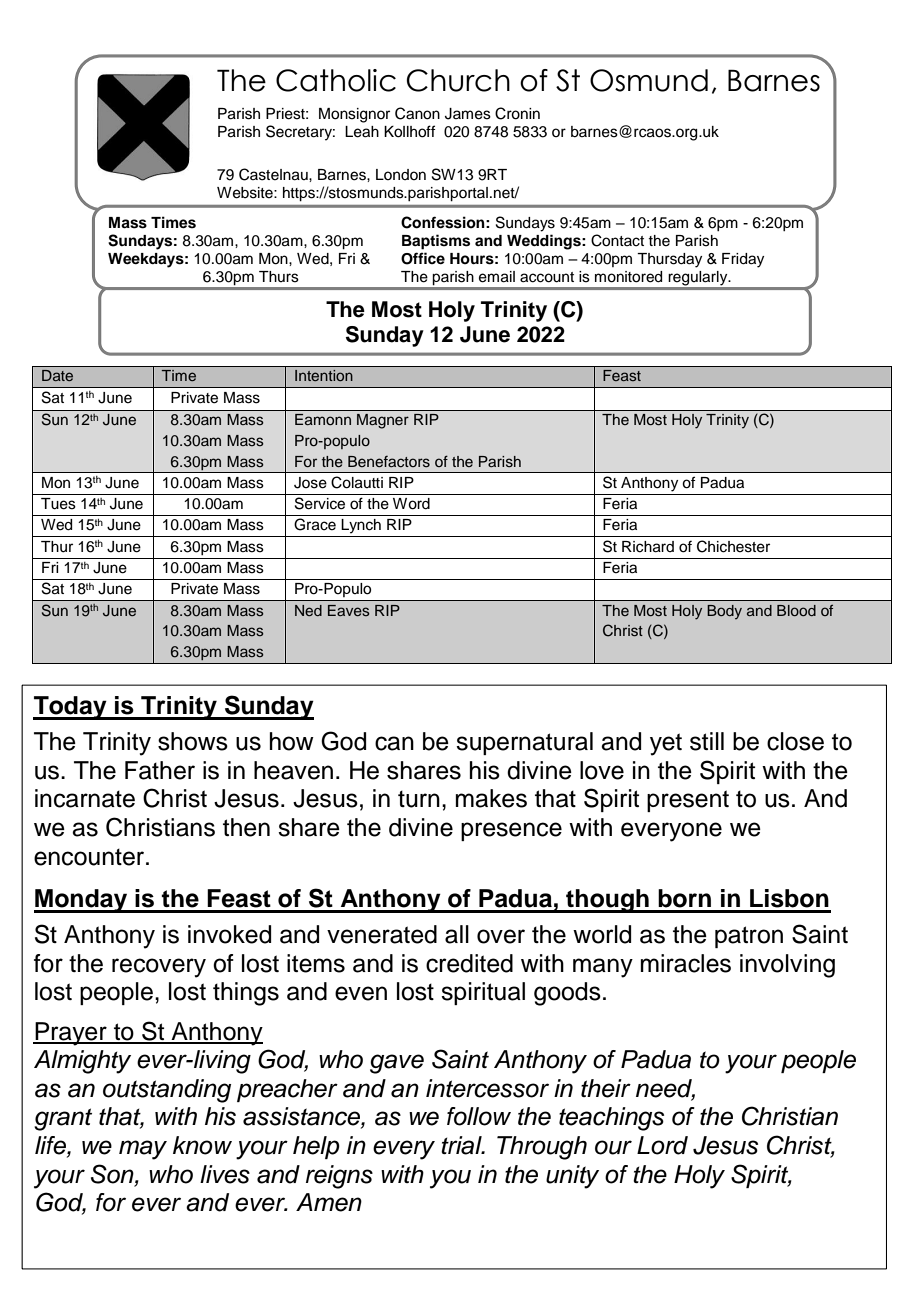  I want to click on Eaves, so click(349, 610).
